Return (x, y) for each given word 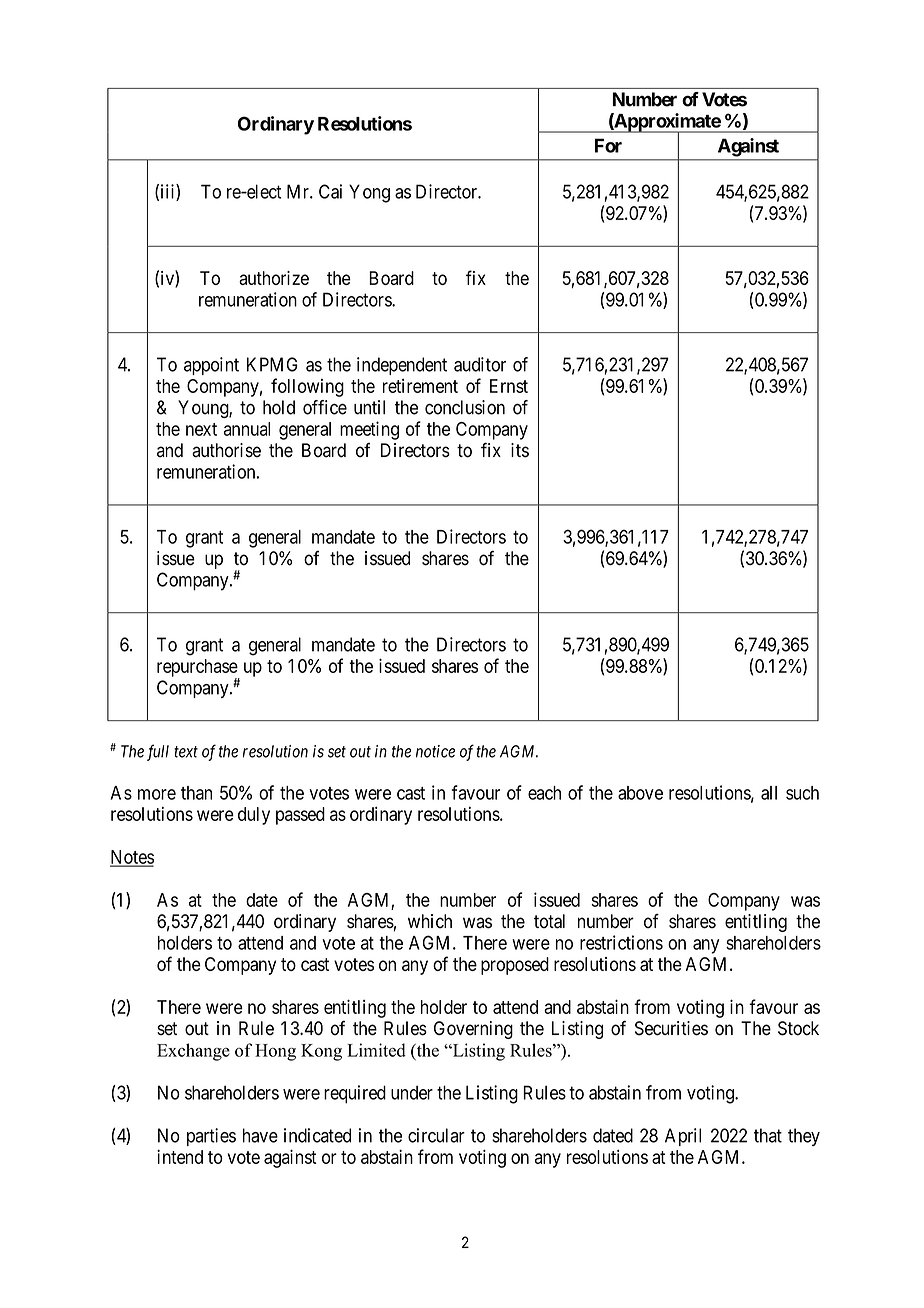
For (608, 145)
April (683, 1137)
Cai (330, 191)
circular (436, 1135)
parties (211, 1137)
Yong (369, 193)
